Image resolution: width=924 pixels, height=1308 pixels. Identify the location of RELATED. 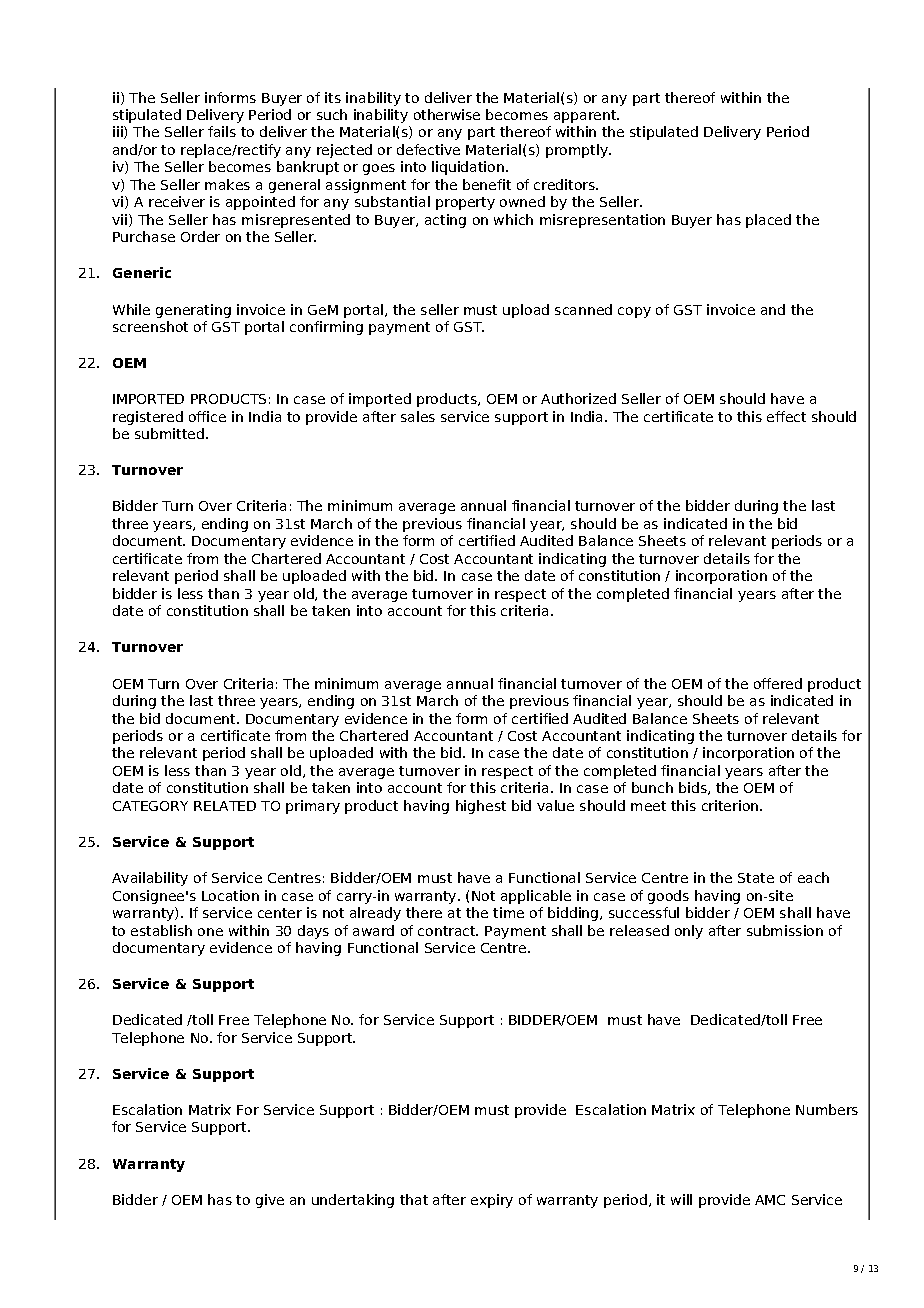
(225, 806).
